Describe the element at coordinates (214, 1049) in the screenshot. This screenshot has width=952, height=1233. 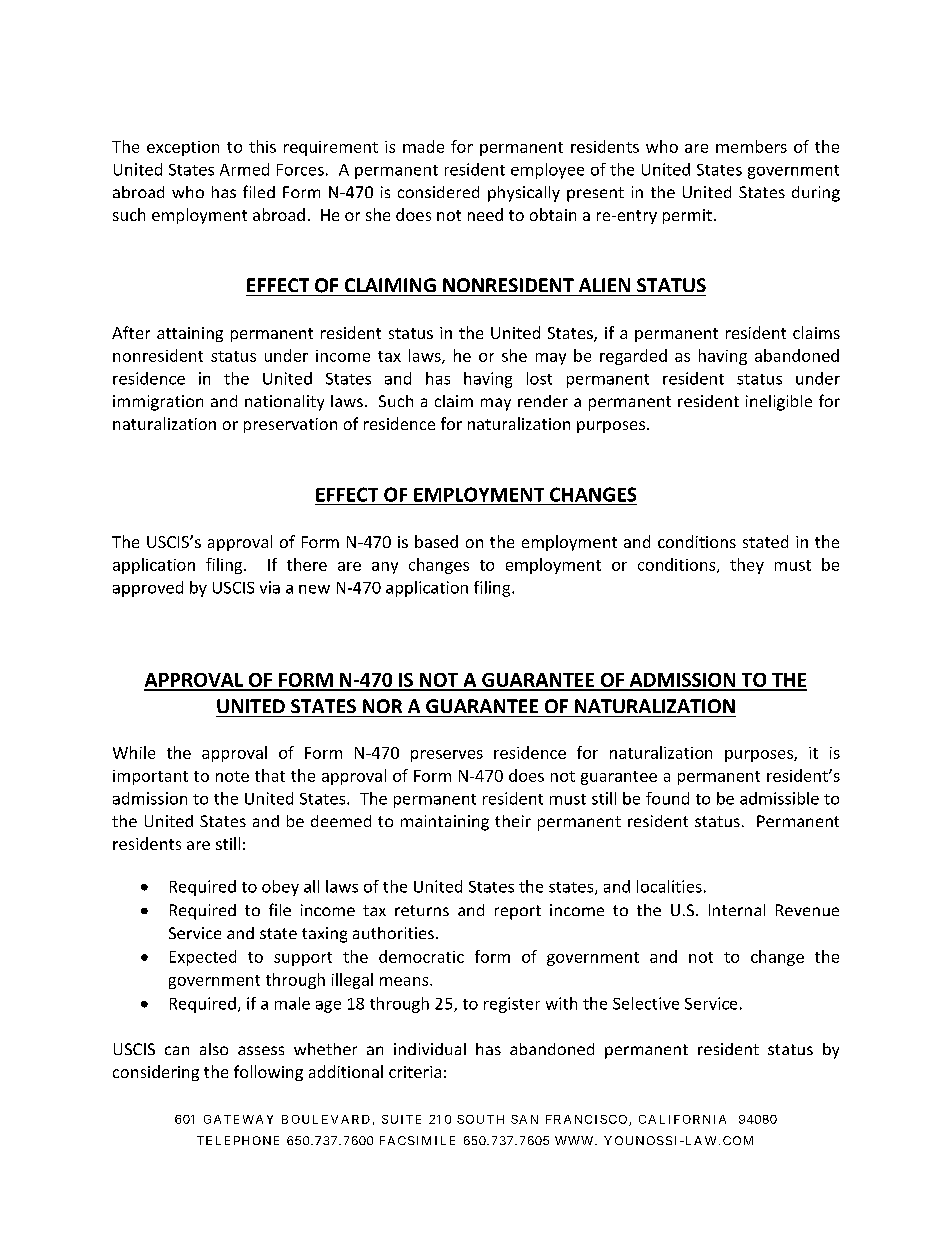
I see `also` at that location.
